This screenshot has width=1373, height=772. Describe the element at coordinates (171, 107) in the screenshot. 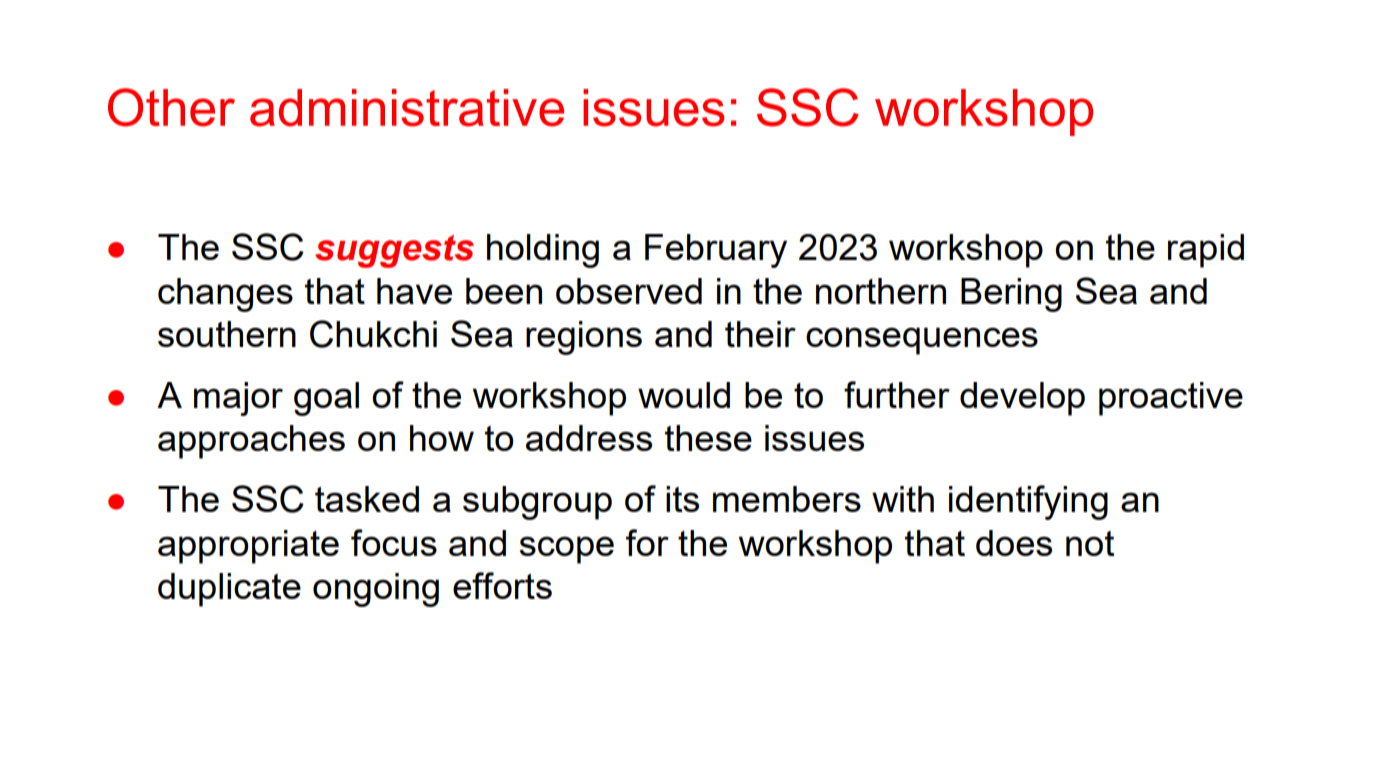

I see `Other` at that location.
